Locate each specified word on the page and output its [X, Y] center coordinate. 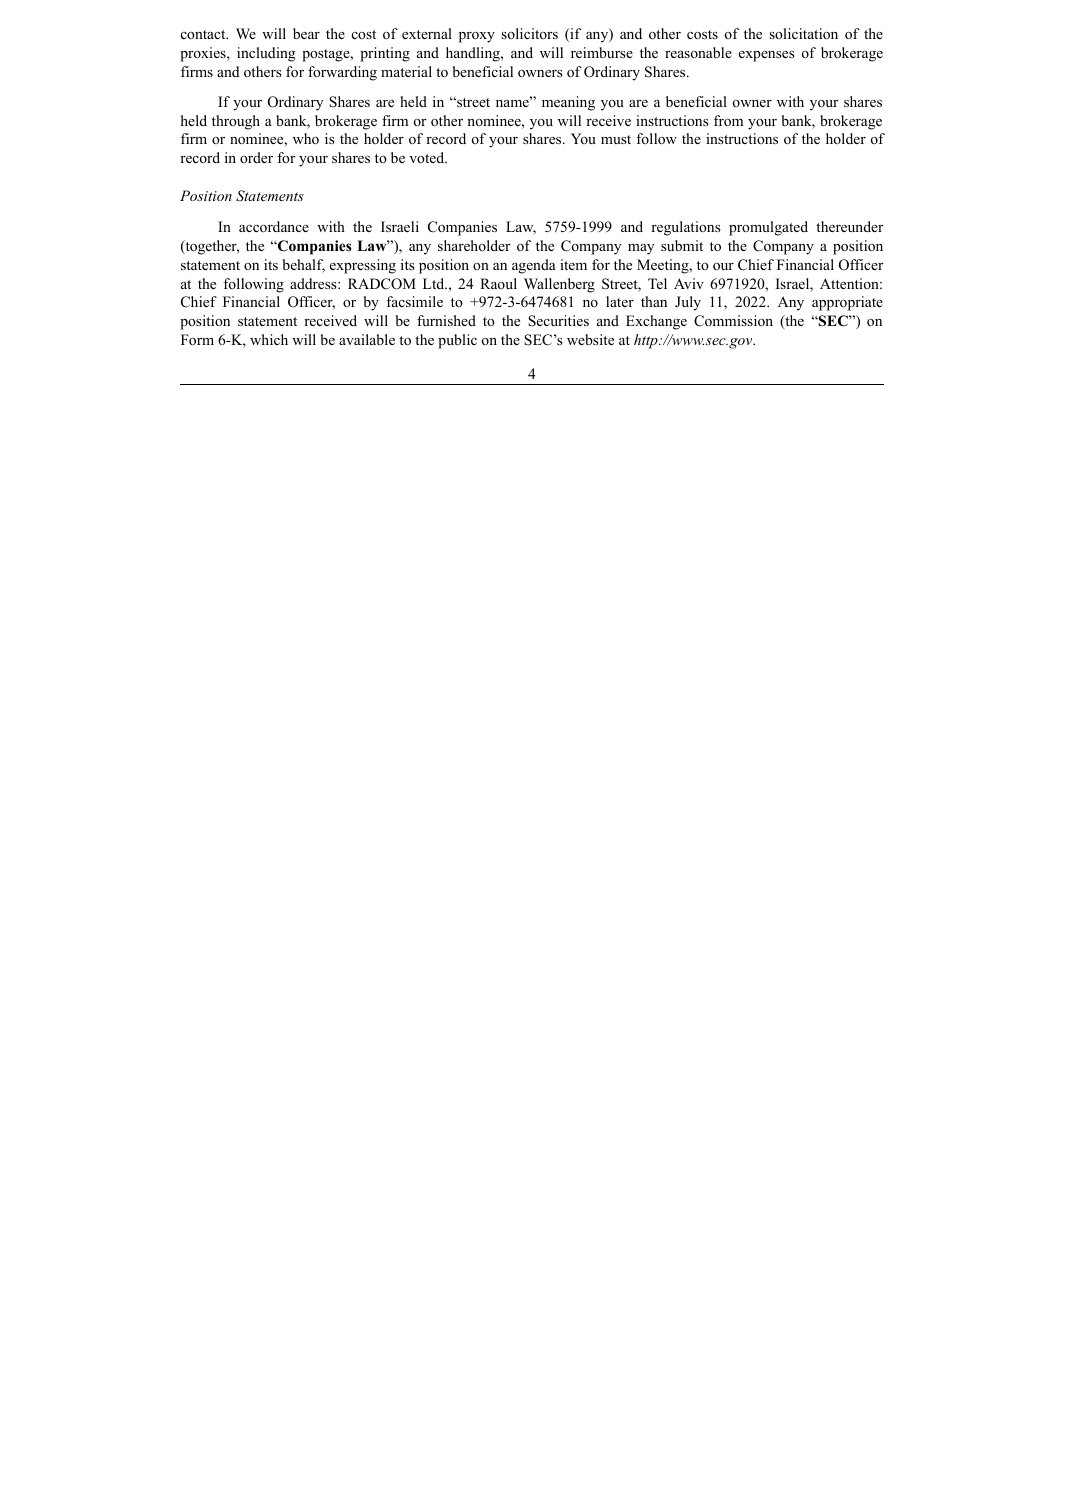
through [236, 122]
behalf [304, 266]
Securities [558, 321]
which [269, 339]
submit [682, 245]
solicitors [529, 33]
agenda [534, 266]
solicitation [803, 33]
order [256, 157]
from [728, 120]
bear [306, 33]
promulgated [768, 228]
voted [428, 157]
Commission [733, 321]
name [513, 103]
